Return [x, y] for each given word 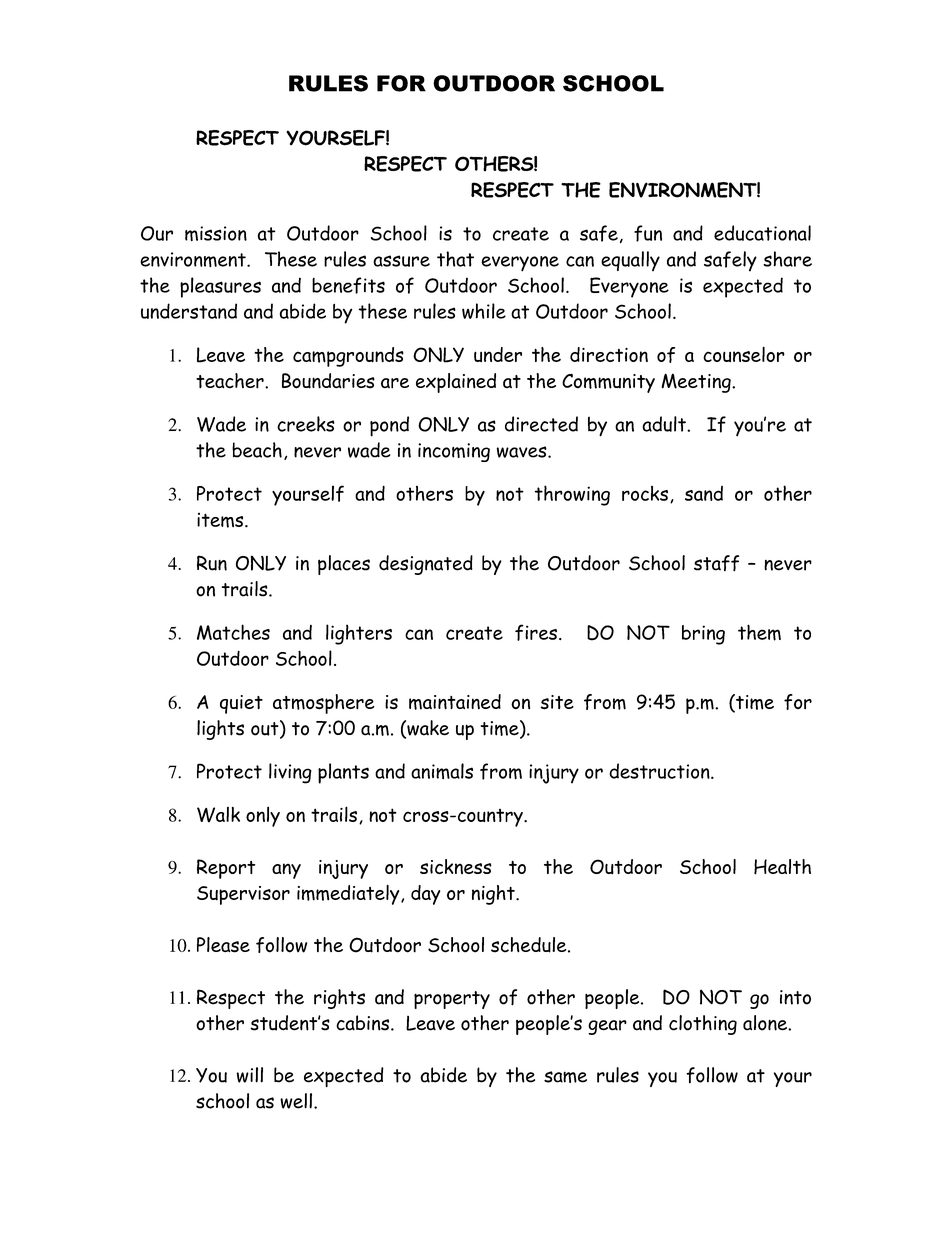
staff [716, 563]
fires [536, 632]
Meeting [697, 383]
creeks [306, 424]
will [249, 1075]
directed [541, 424]
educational [762, 233]
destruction [660, 771]
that [455, 259]
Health [782, 867]
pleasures [220, 287]
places [344, 565]
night [494, 895]
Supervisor [243, 895]
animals [442, 771]
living [290, 773]
